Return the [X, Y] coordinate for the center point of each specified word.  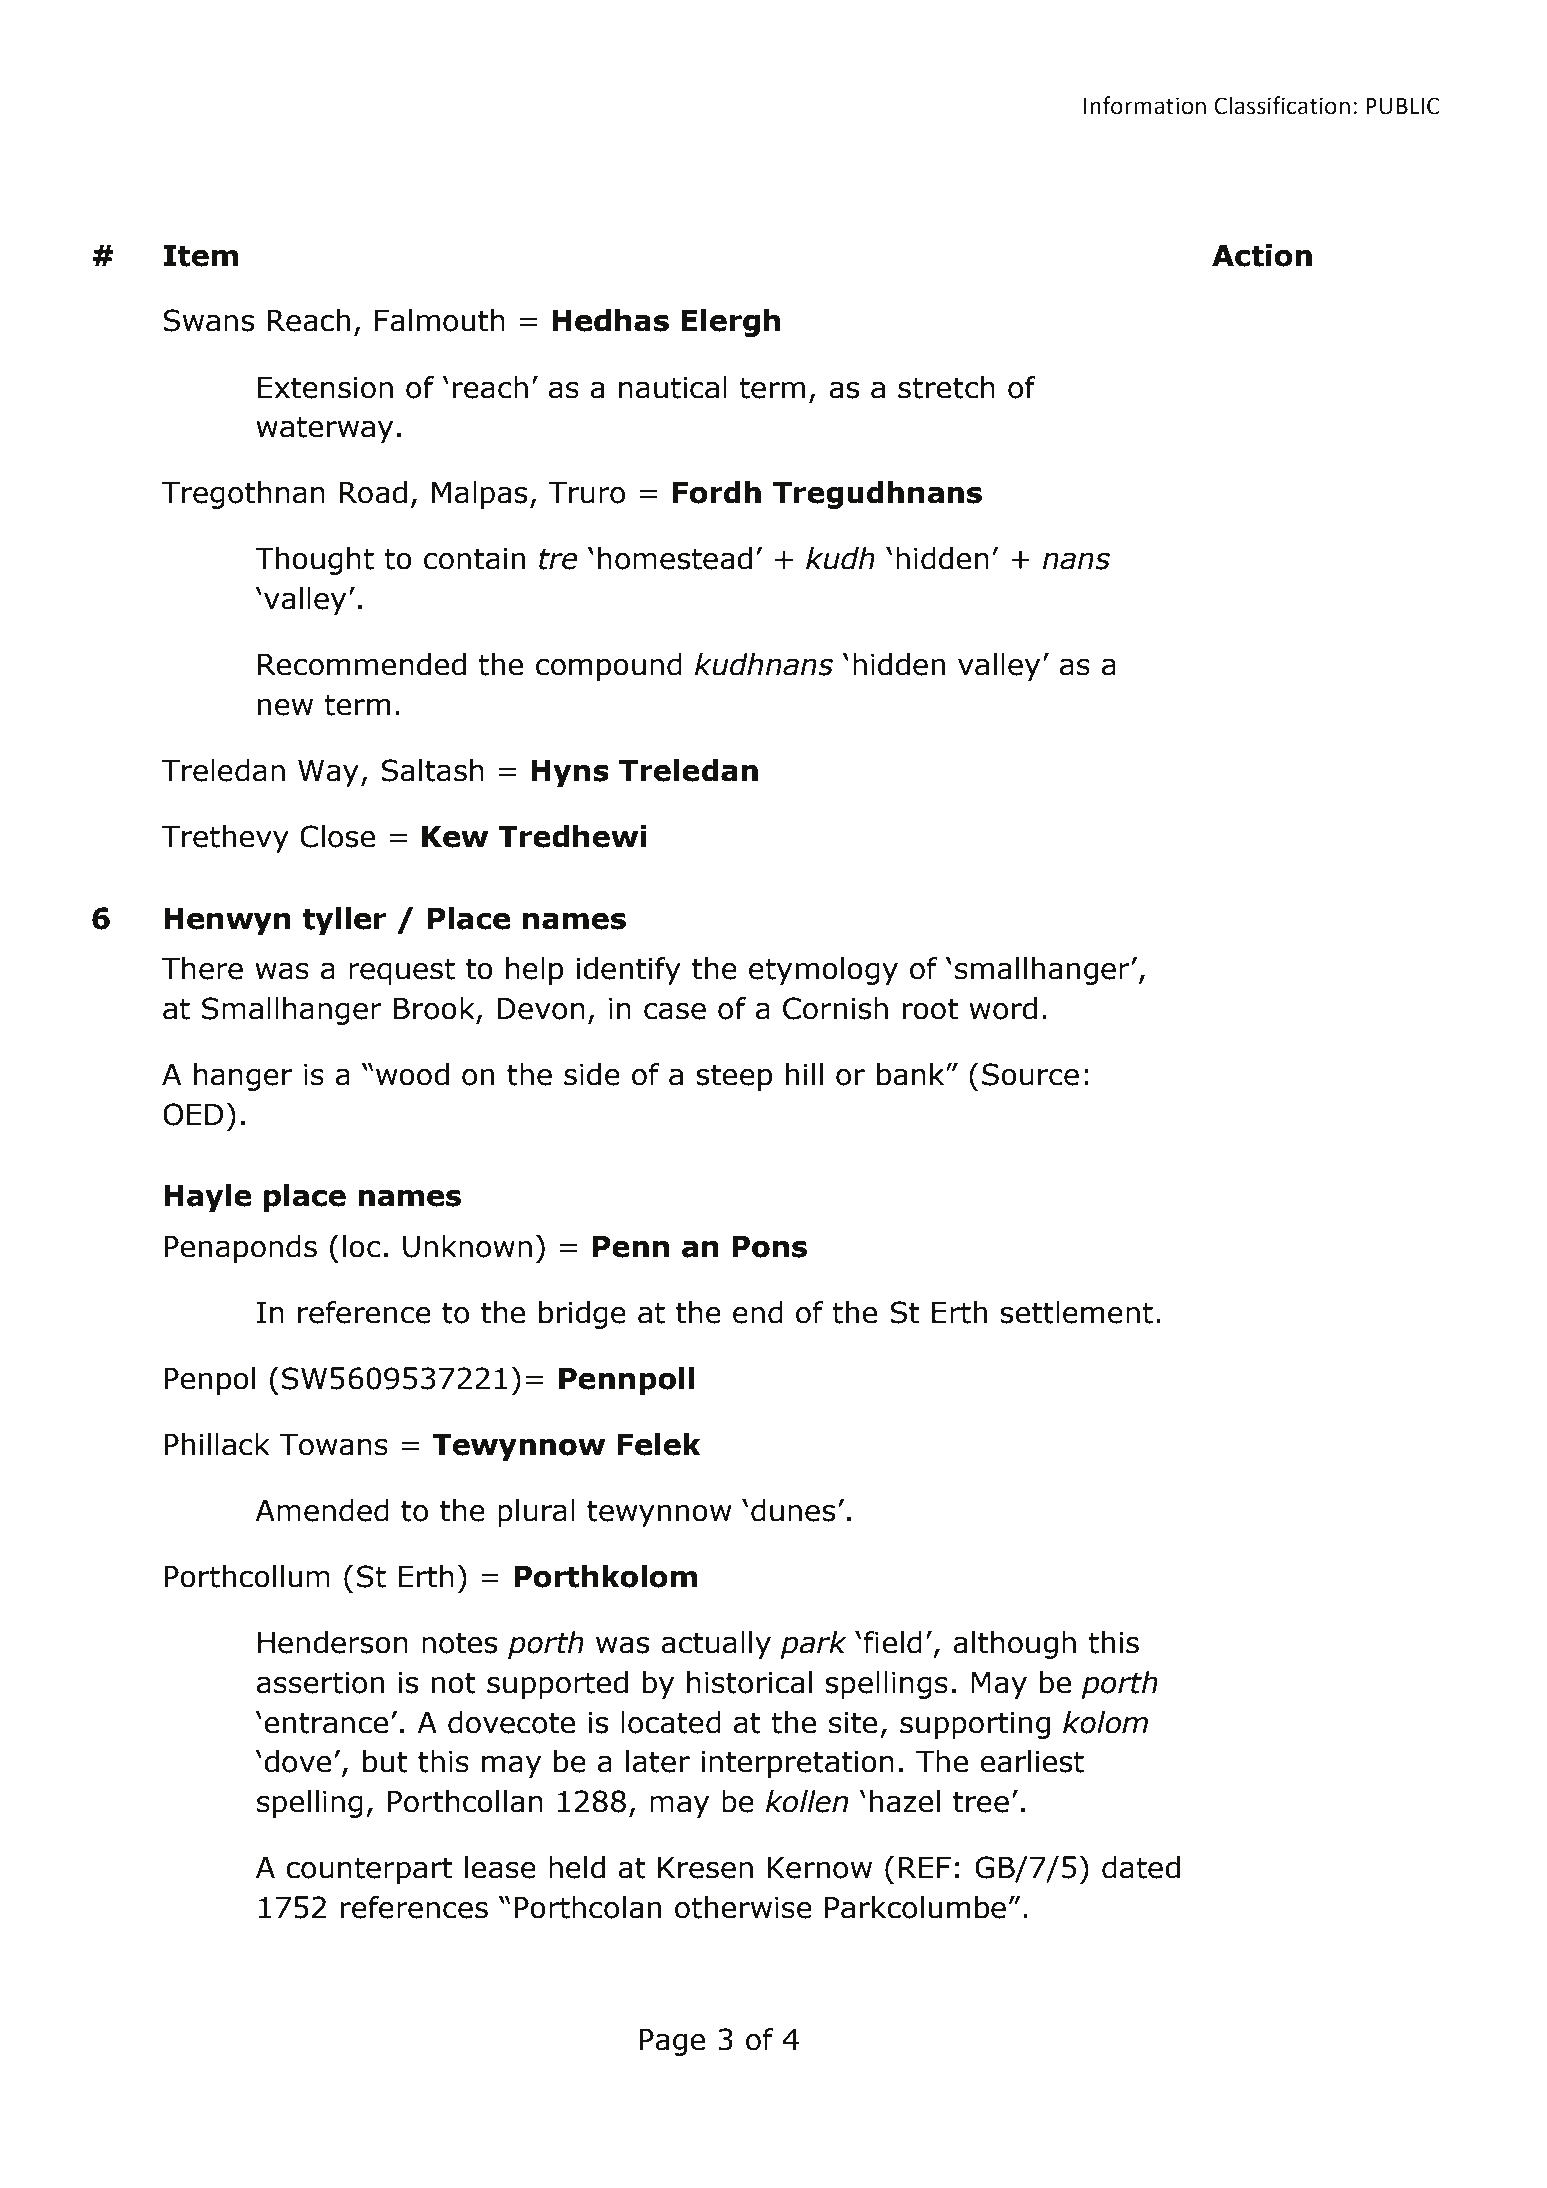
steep [734, 1077]
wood [412, 1074]
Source [1030, 1074]
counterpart [369, 1870]
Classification [1282, 105]
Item [200, 256]
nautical [673, 387]
